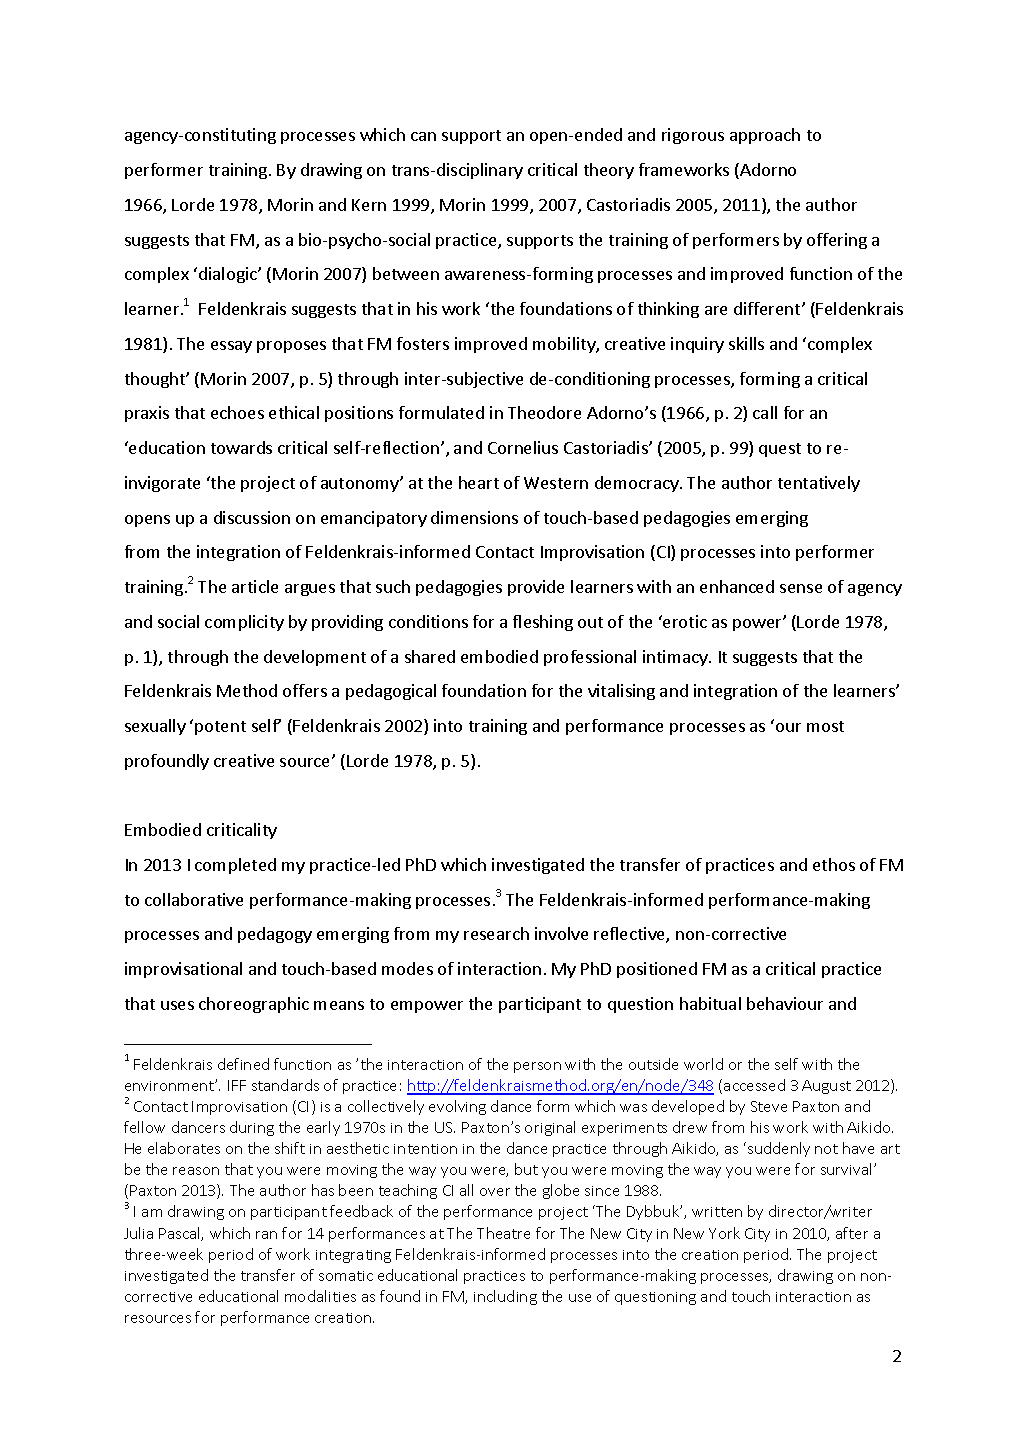  Describe the element at coordinates (423, 136) in the page. I see `can` at that location.
